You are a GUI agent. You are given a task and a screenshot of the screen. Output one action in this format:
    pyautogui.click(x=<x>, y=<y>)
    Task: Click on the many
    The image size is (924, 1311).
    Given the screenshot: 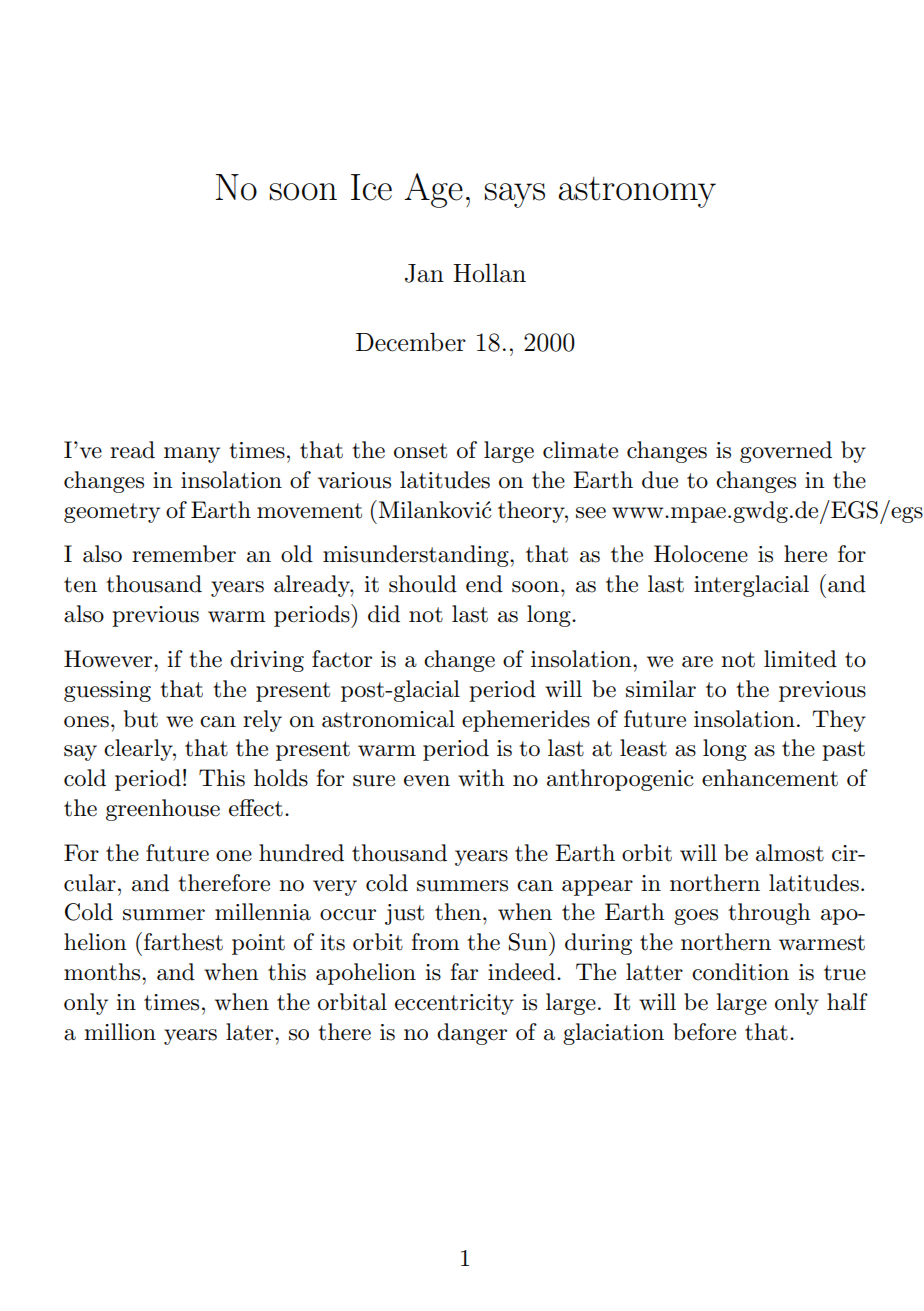 What is the action you would take?
    pyautogui.click(x=192, y=455)
